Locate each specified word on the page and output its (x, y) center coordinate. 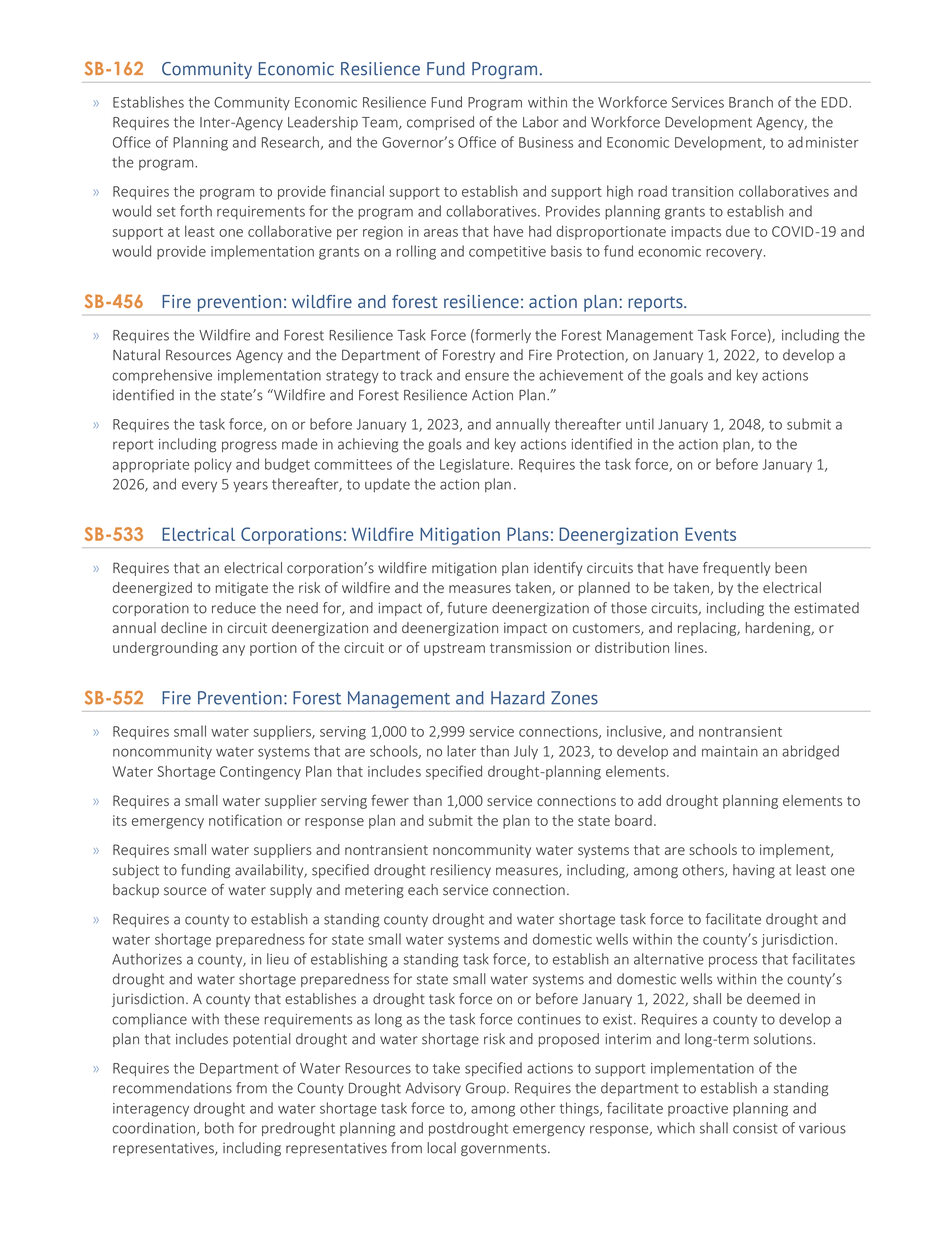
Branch (751, 102)
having (754, 871)
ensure (487, 376)
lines (690, 647)
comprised (440, 123)
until (640, 424)
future (467, 608)
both (219, 1128)
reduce (234, 608)
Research (291, 143)
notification (245, 820)
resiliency (461, 871)
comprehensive (162, 376)
